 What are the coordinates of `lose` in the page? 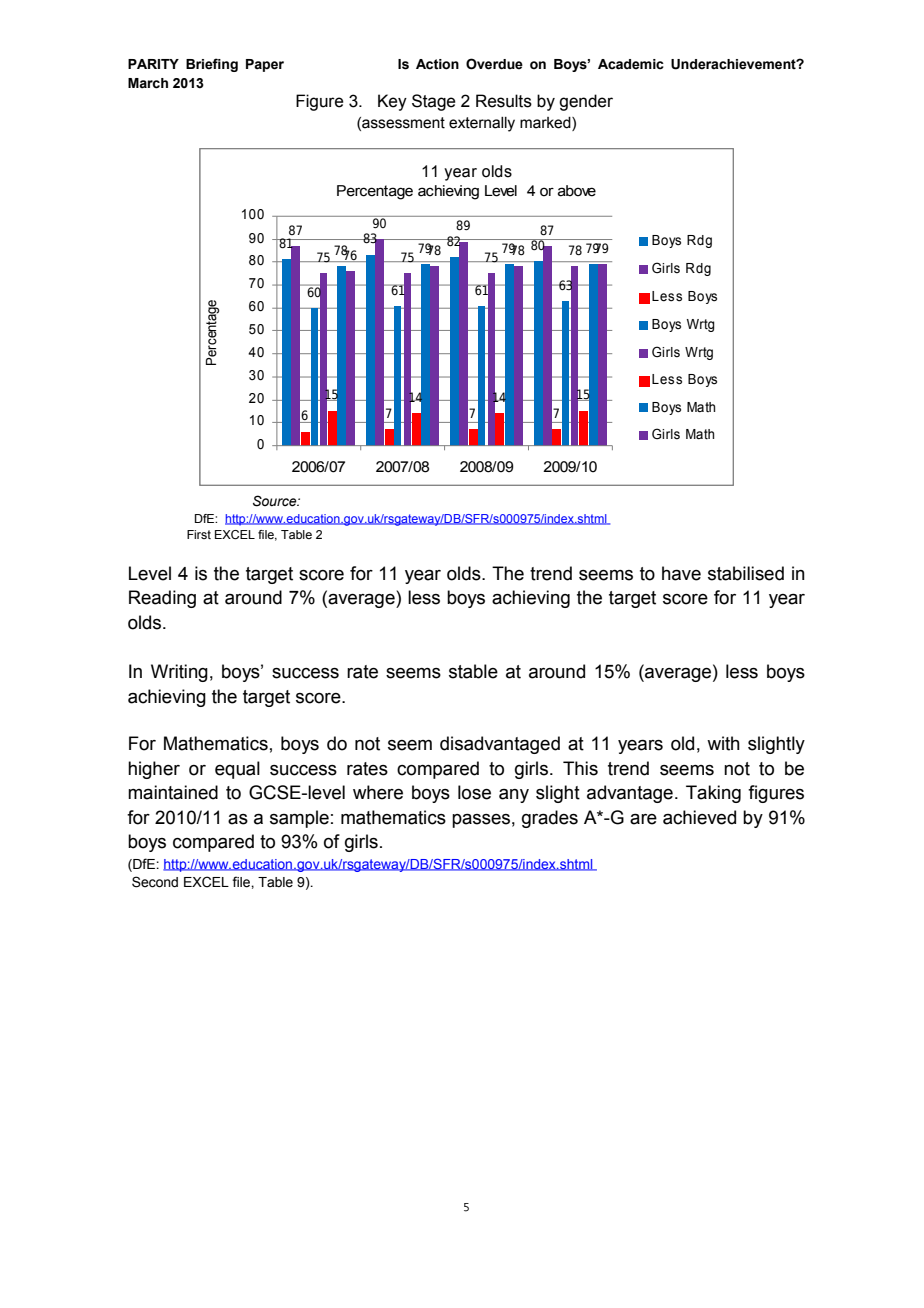 It's located at (474, 792).
